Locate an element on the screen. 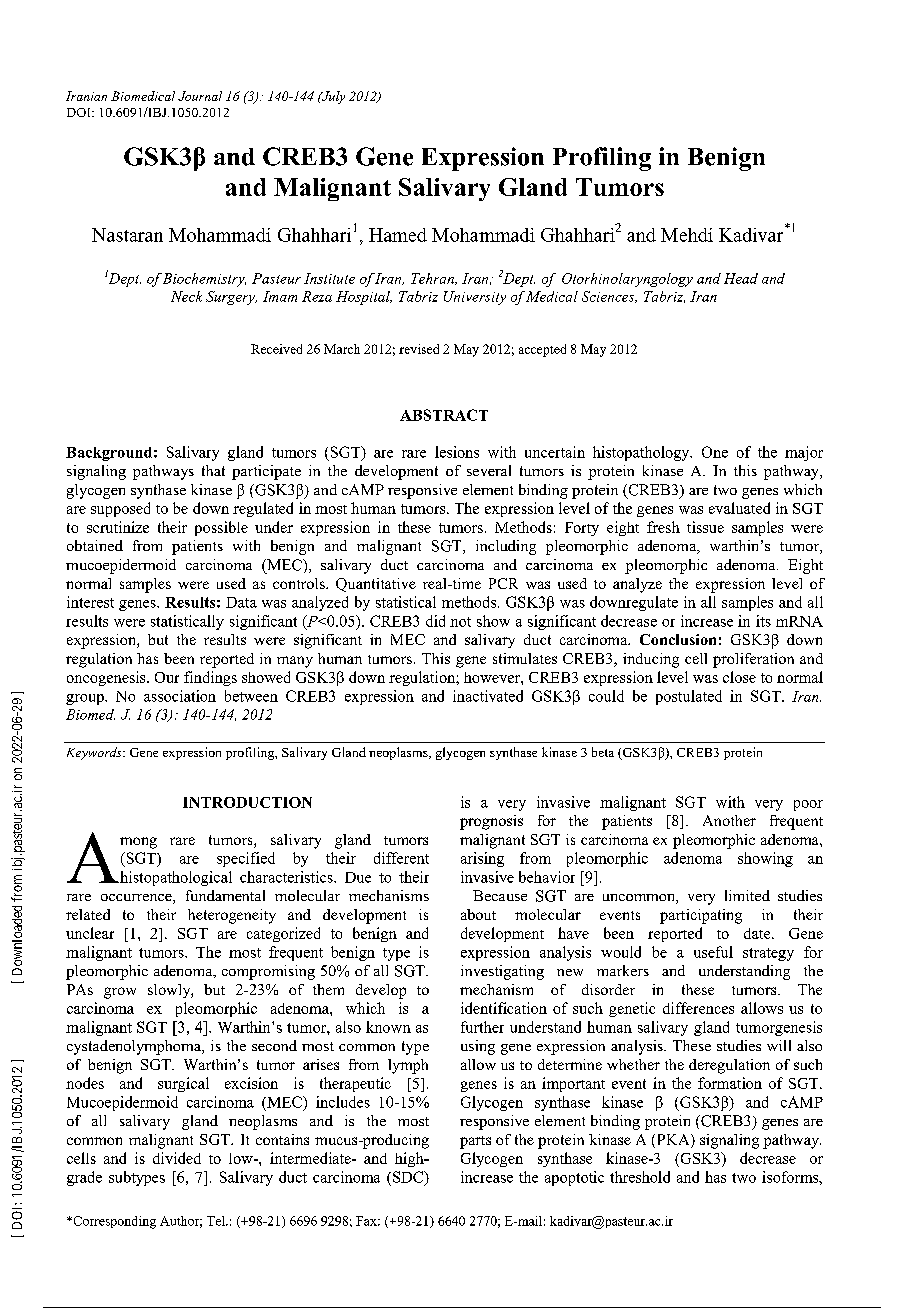  arising is located at coordinates (482, 859).
